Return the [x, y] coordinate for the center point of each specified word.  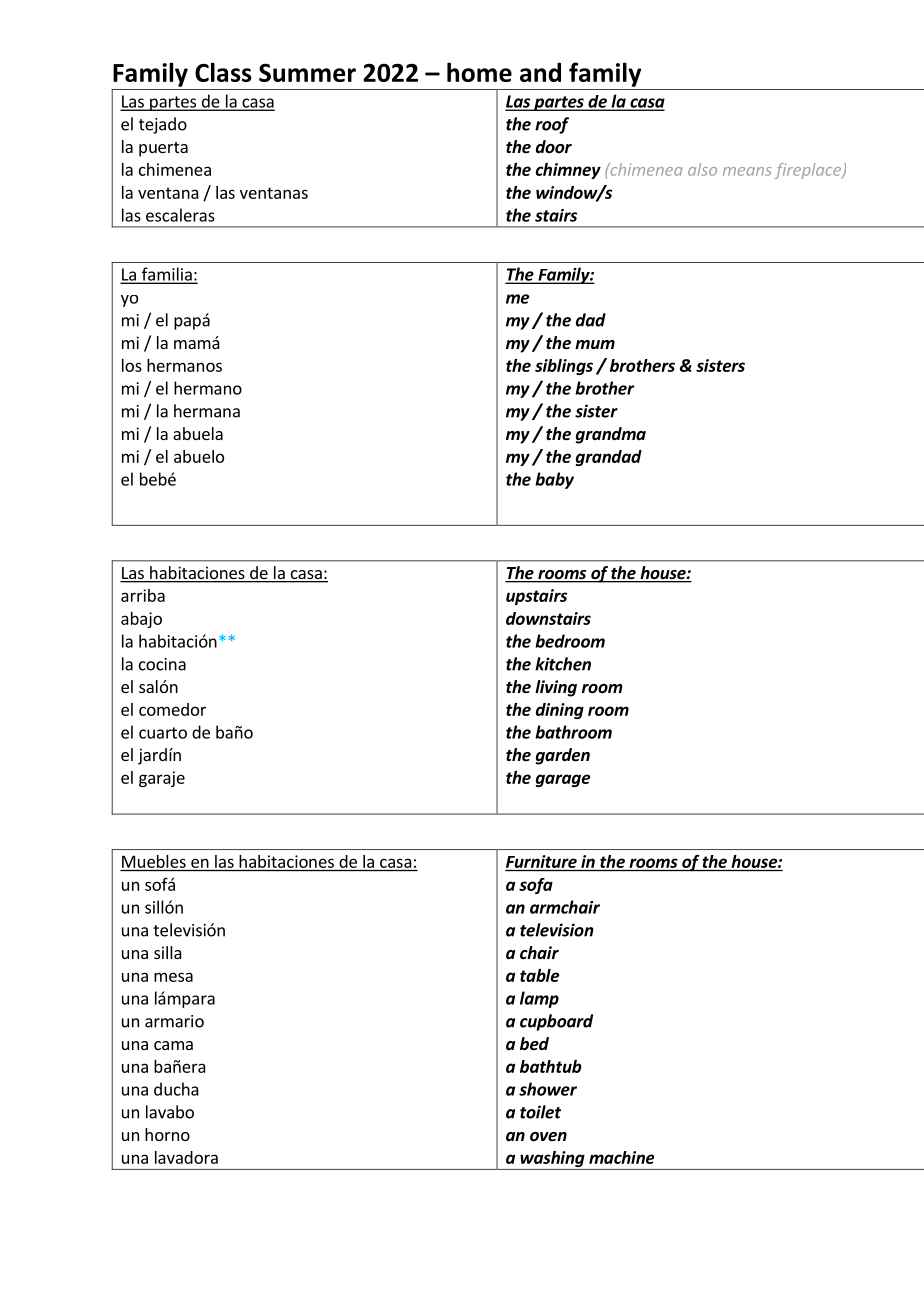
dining [560, 711]
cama [173, 1045]
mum [595, 344]
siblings [564, 367]
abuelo [199, 456]
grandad [609, 458]
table [539, 975]
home [479, 72]
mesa [173, 977]
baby [554, 480]
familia [166, 275]
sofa [536, 886]
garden [562, 756]
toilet [540, 1112]
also [702, 169]
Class [223, 72]
